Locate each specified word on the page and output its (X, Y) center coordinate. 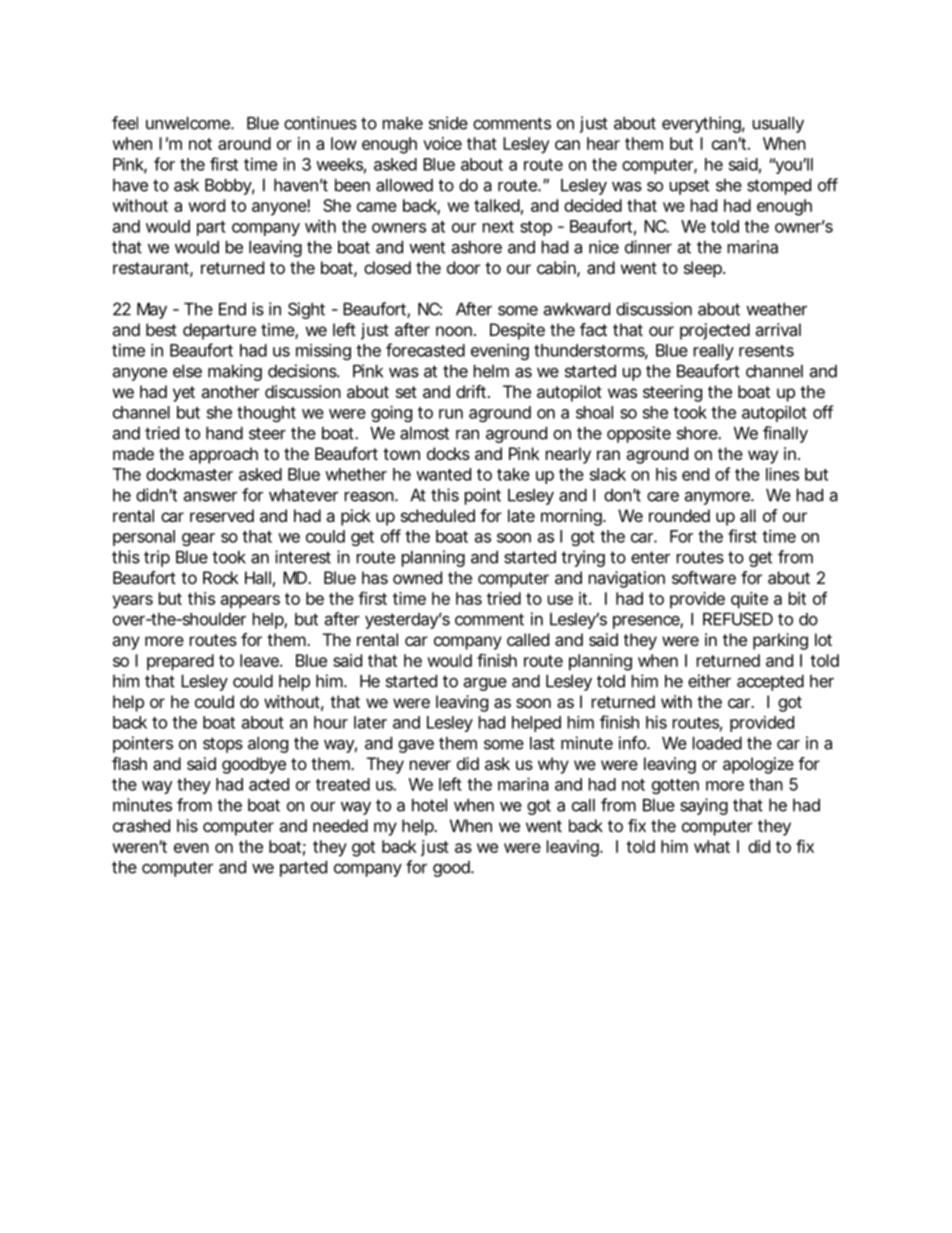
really (714, 352)
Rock (221, 577)
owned (417, 577)
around (244, 143)
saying (704, 806)
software (704, 577)
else (187, 371)
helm (491, 371)
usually (778, 125)
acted (269, 784)
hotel (429, 805)
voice (442, 143)
